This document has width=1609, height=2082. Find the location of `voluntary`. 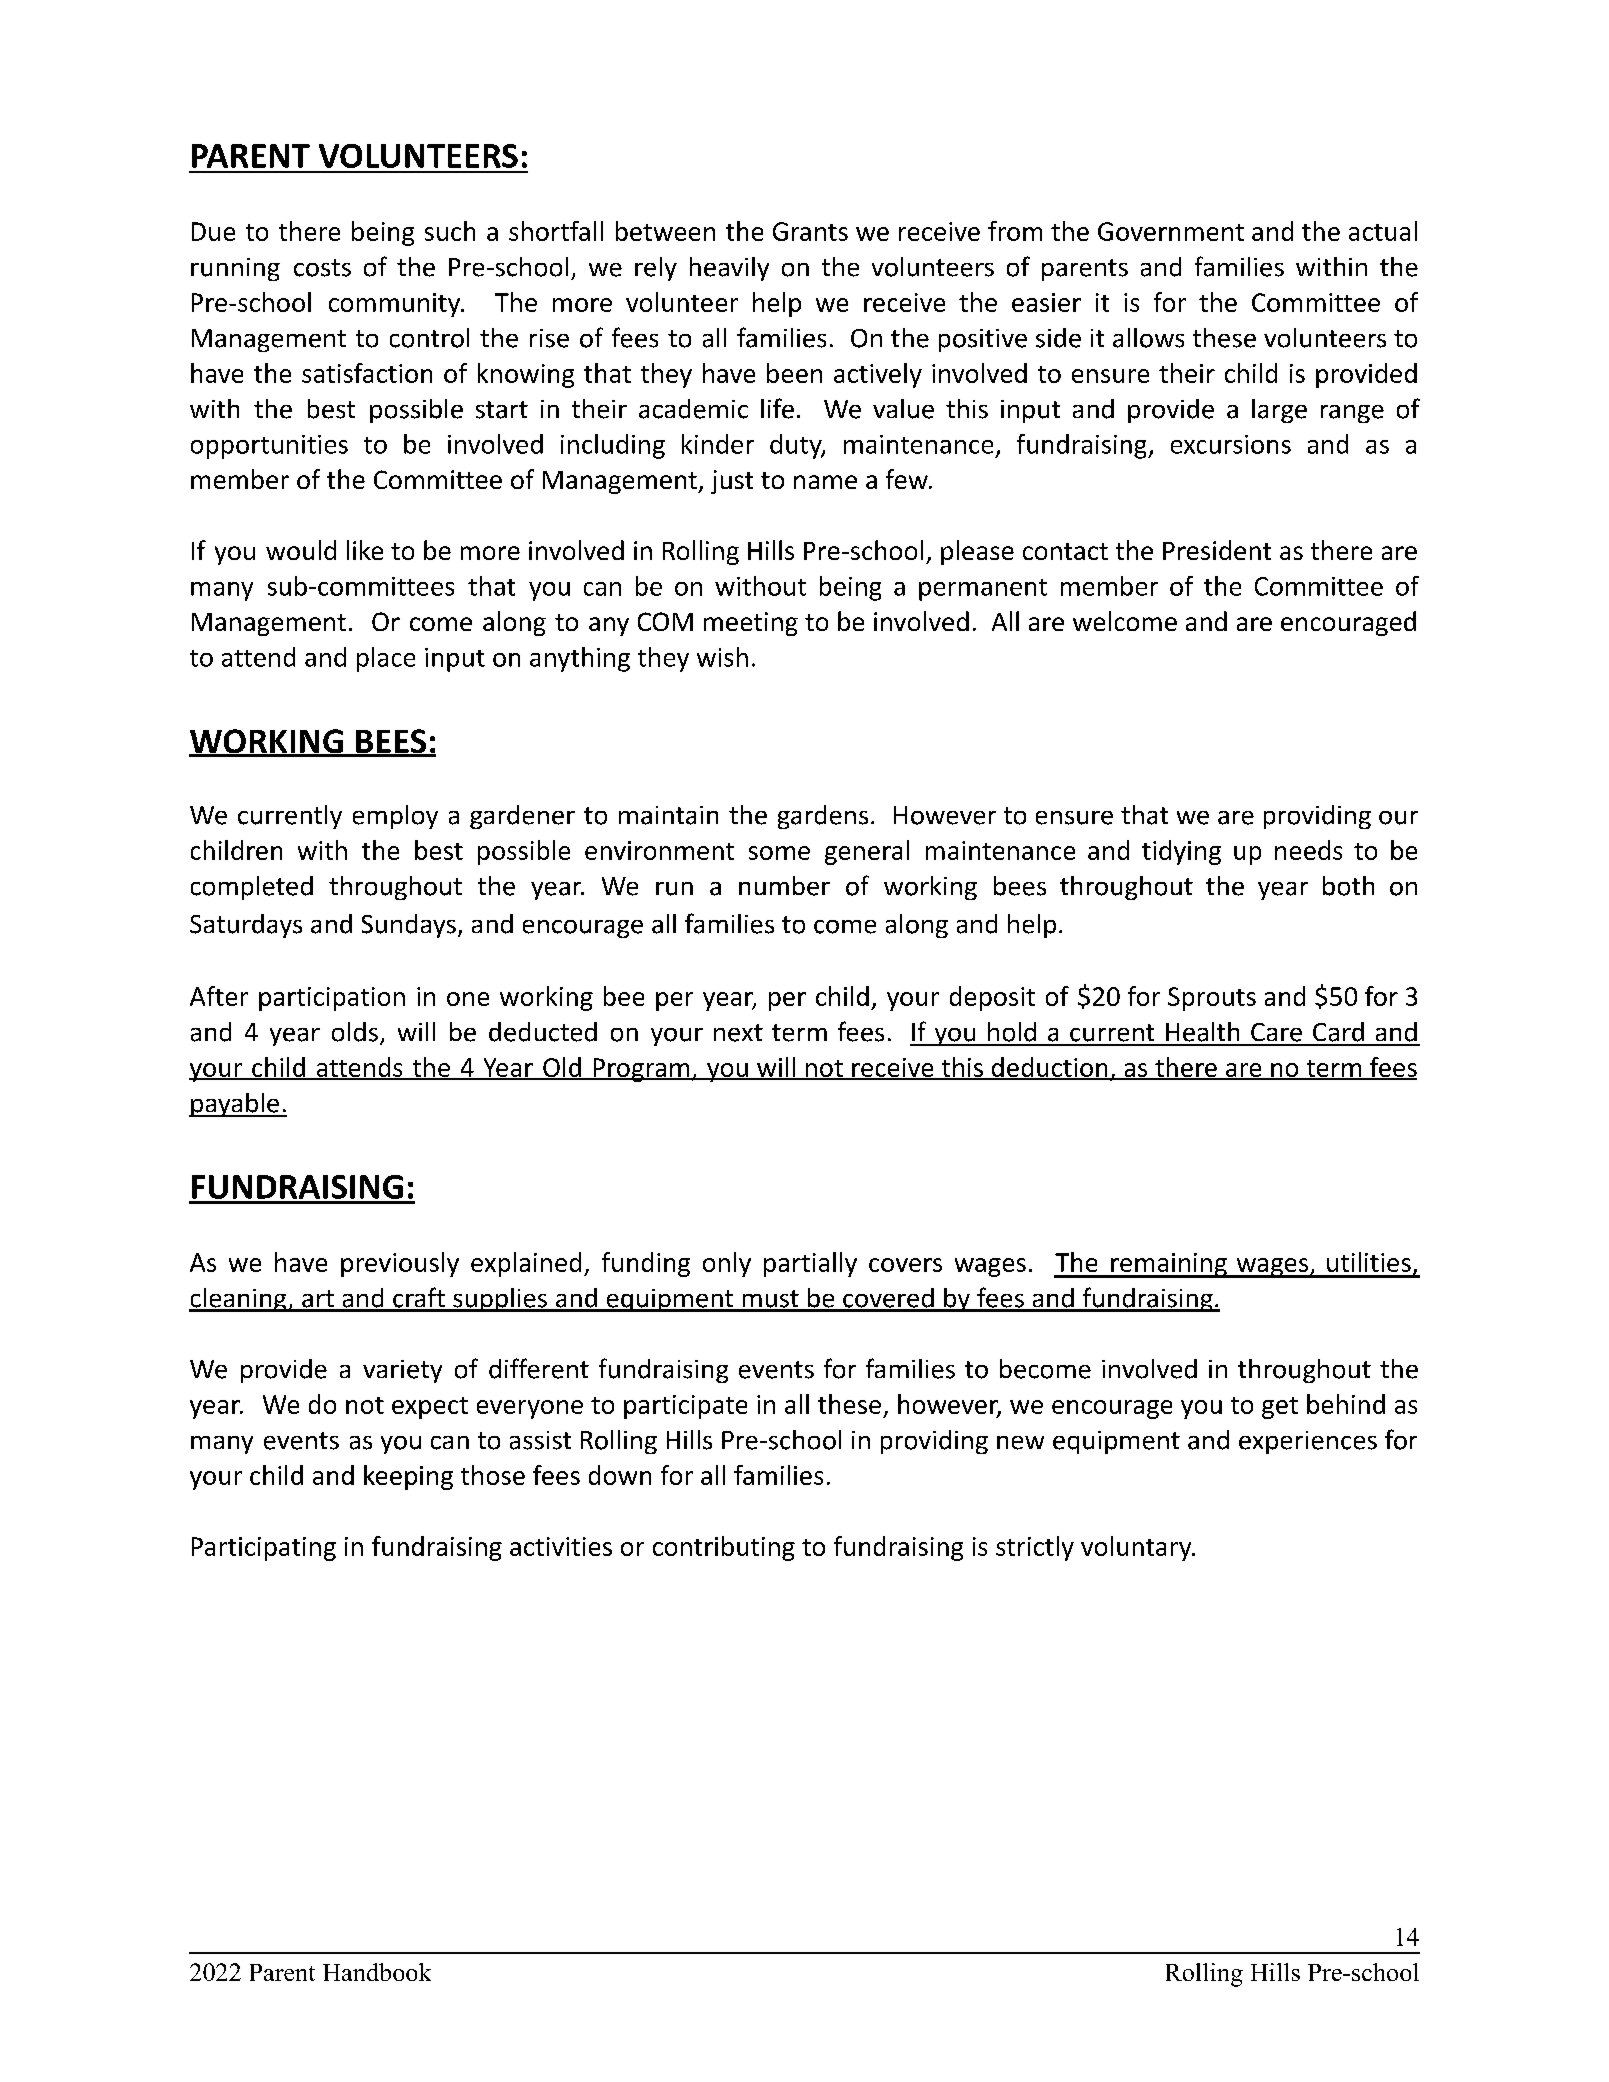

voluntary is located at coordinates (1137, 1548).
